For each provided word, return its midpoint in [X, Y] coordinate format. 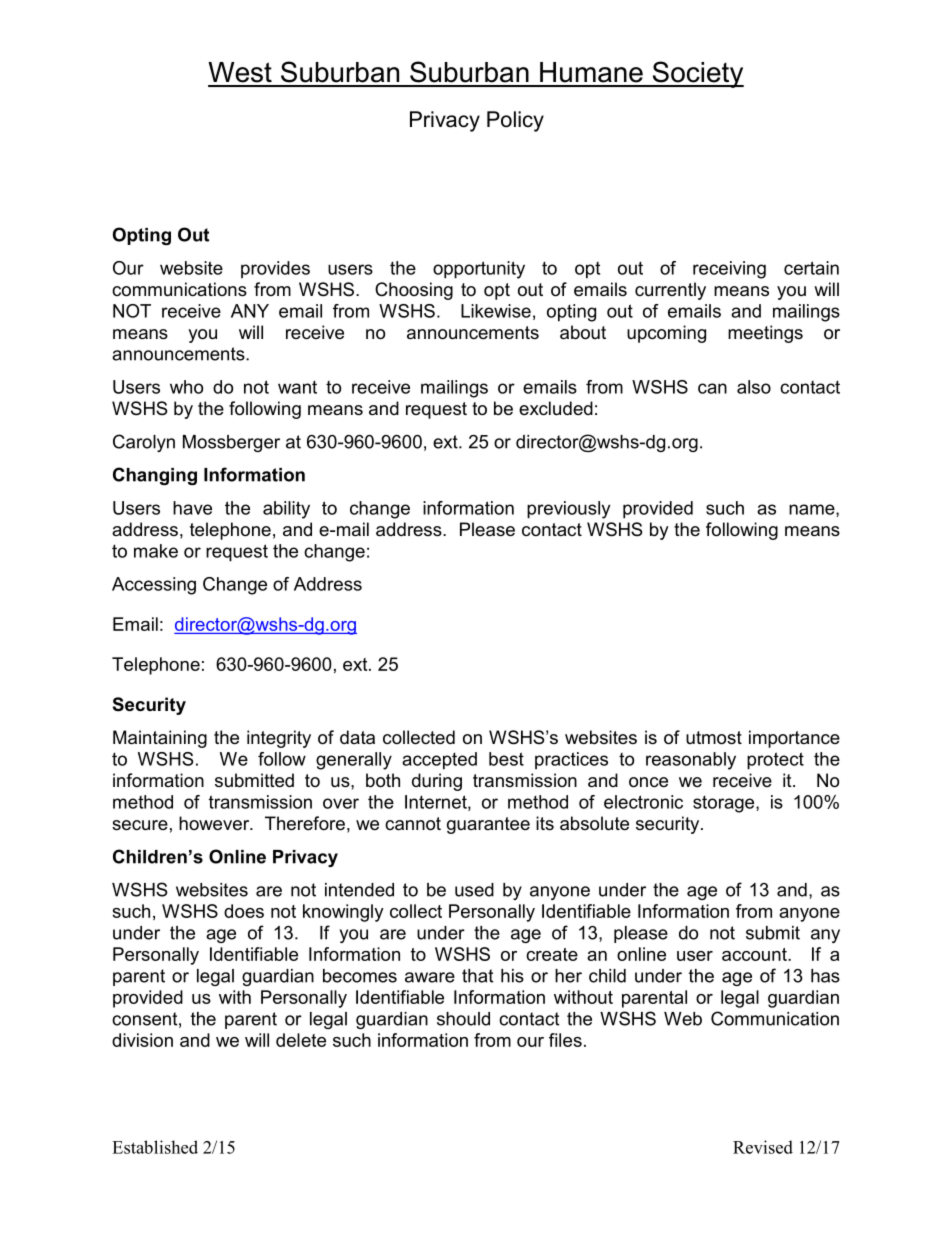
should [463, 1019]
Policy [515, 121]
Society [697, 74]
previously [568, 510]
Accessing [154, 586]
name [813, 510]
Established [155, 1147]
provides [275, 270]
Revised [763, 1147]
